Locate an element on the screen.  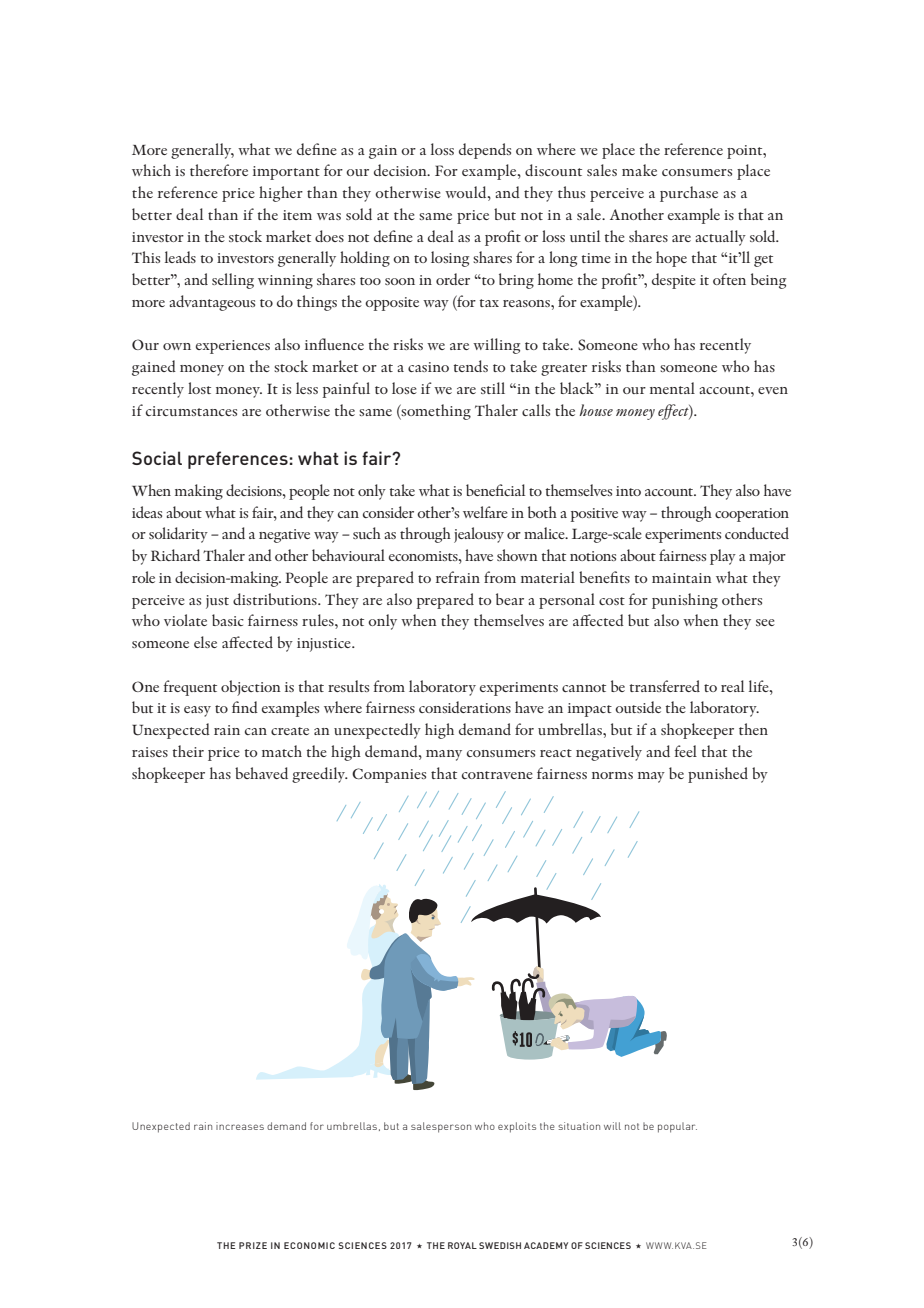
therefore is located at coordinates (219, 170).
